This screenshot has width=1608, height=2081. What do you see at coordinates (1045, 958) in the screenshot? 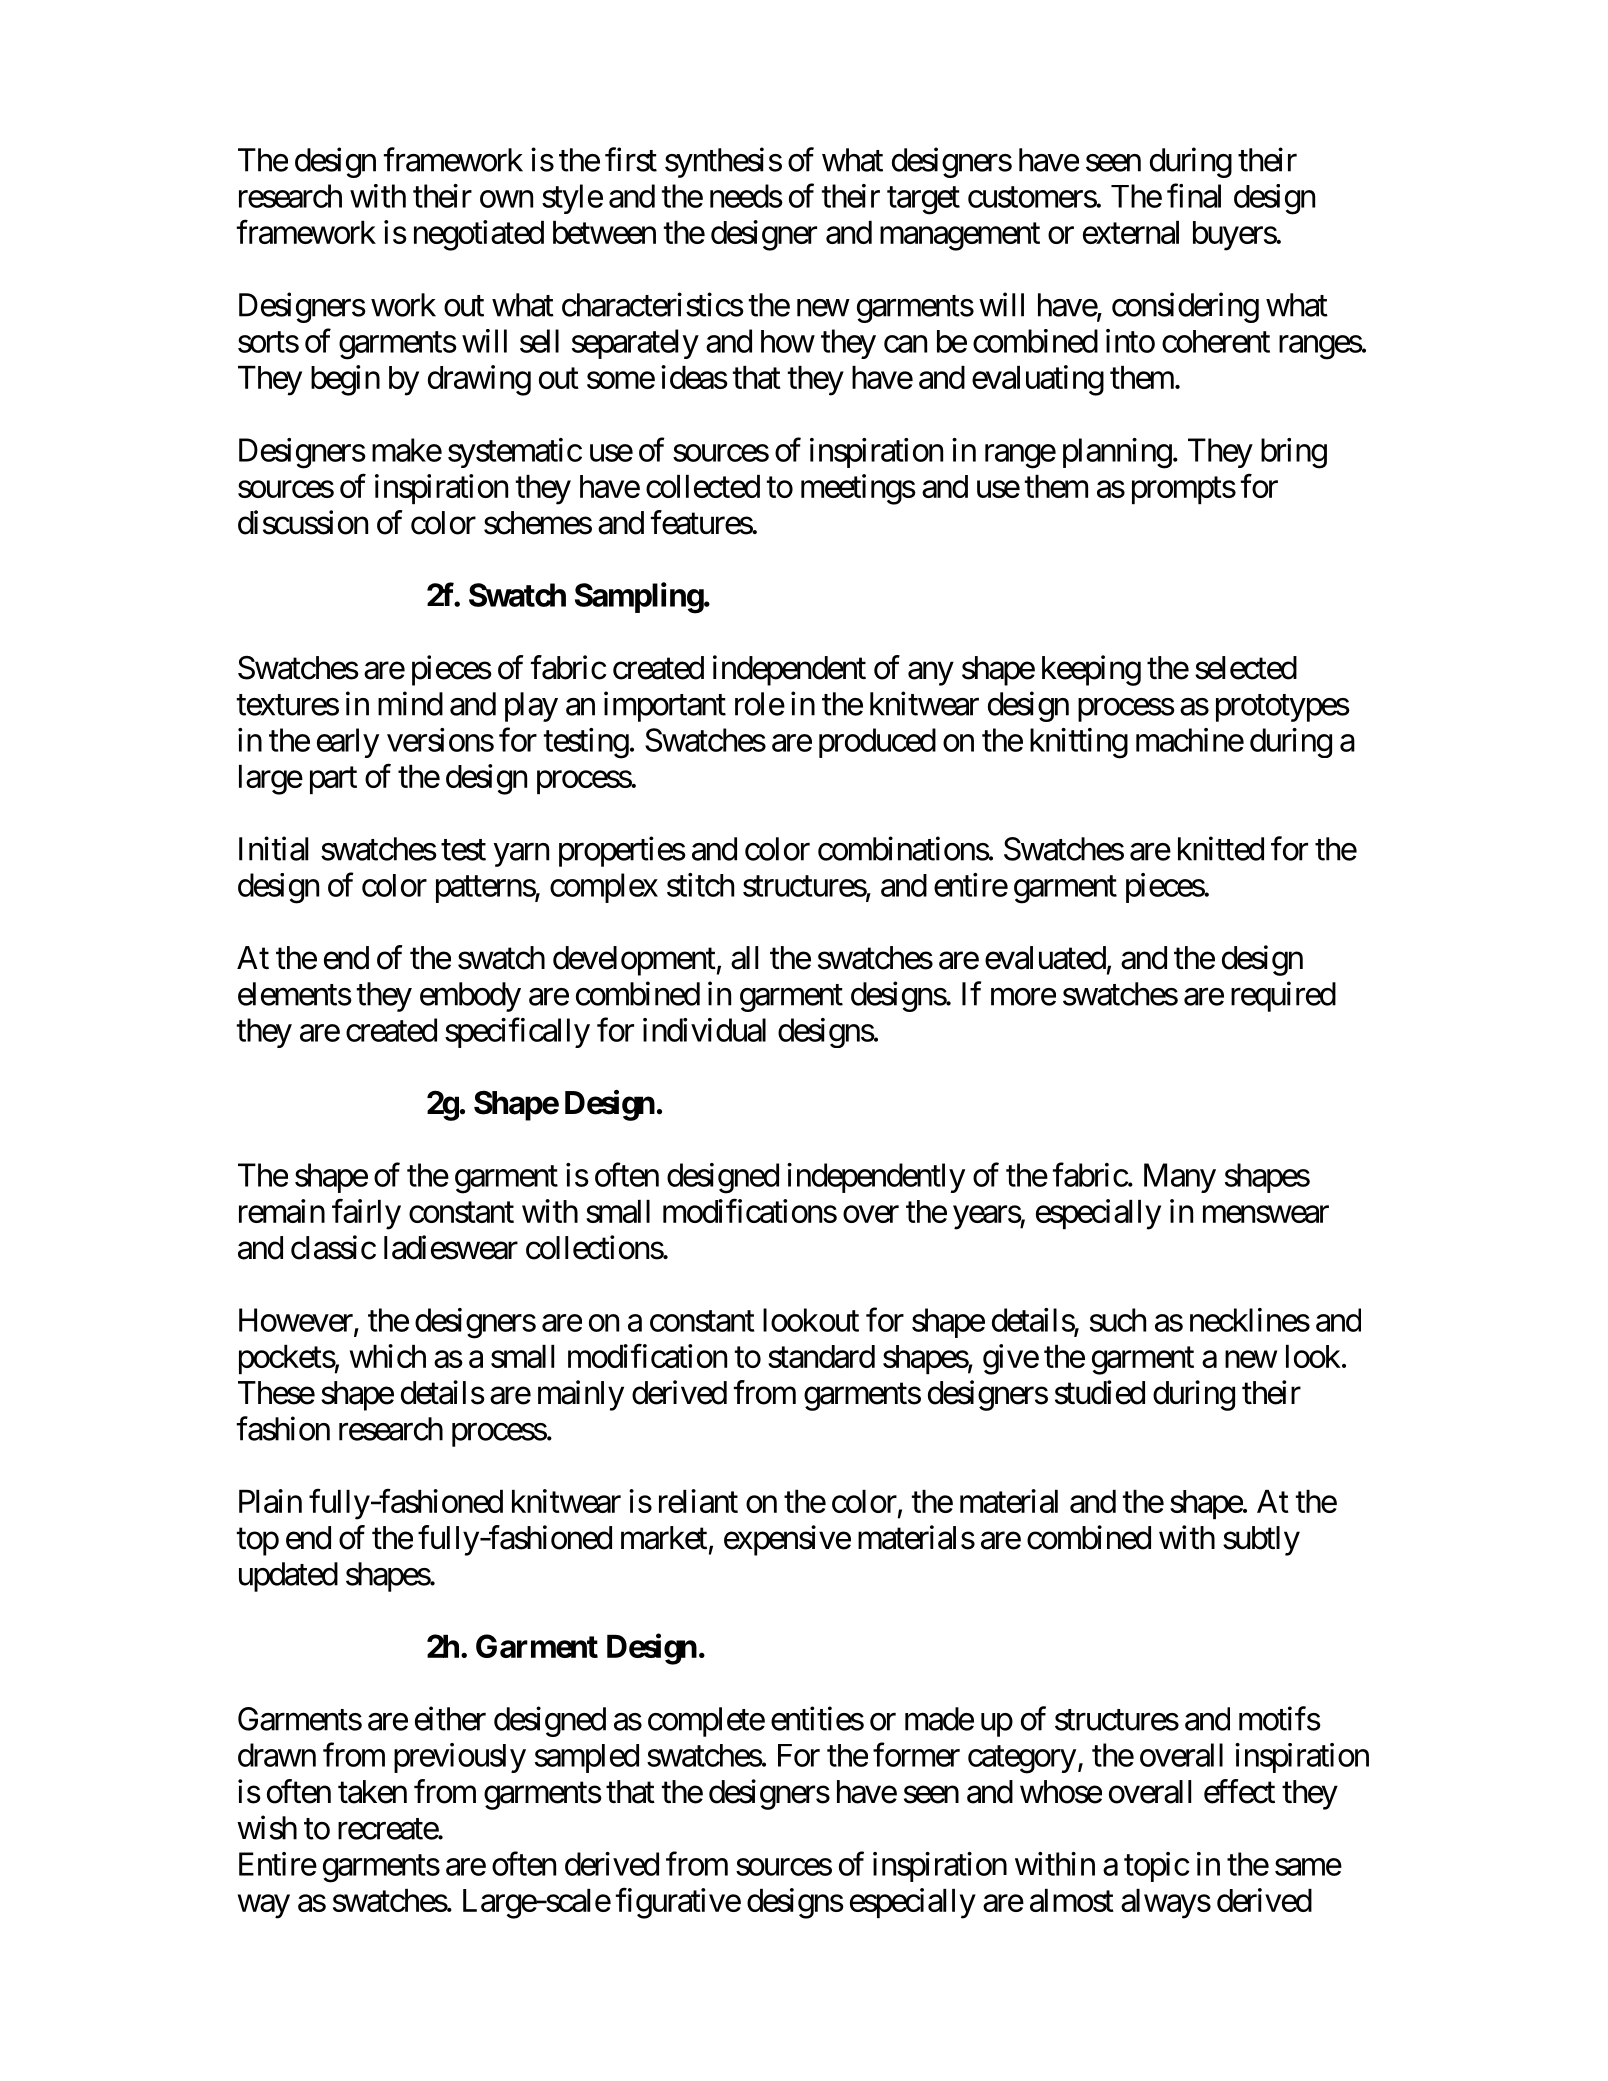
I see `evaluated` at bounding box center [1045, 958].
